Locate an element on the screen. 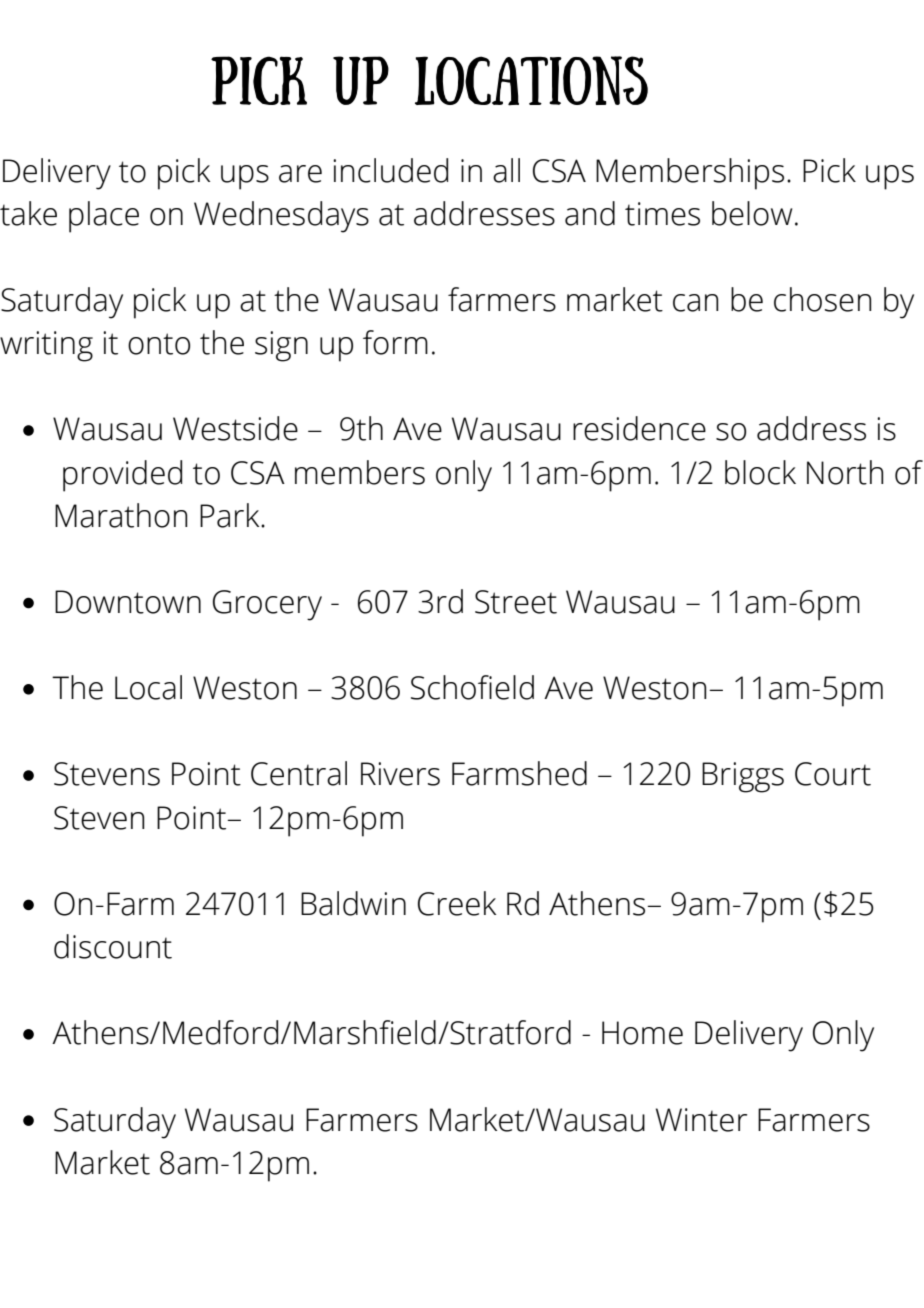  discount is located at coordinates (113, 946).
